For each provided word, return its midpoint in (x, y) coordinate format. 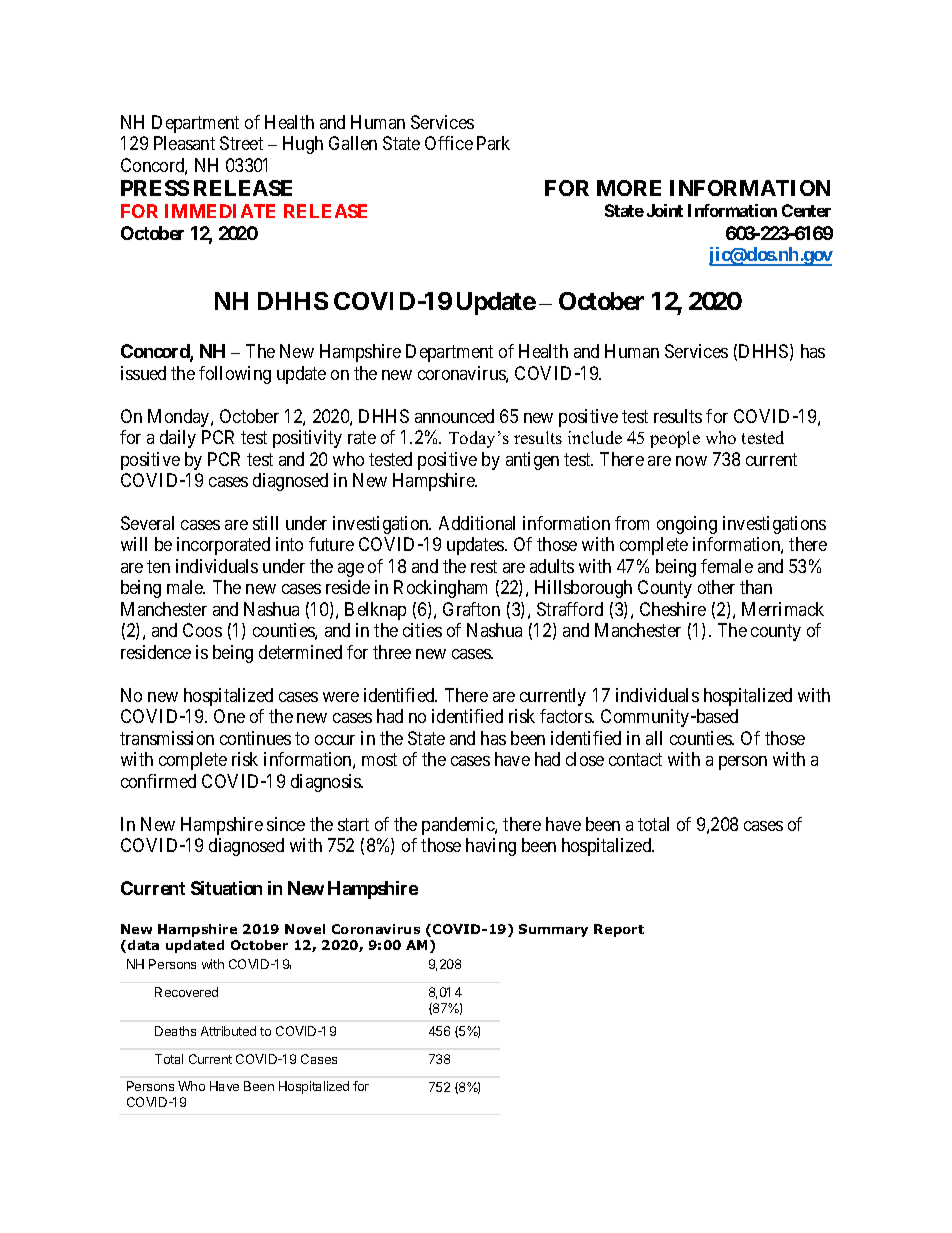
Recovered (186, 992)
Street (241, 143)
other (716, 587)
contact (635, 760)
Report (619, 930)
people (675, 439)
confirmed (158, 781)
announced (454, 416)
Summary (553, 930)
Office (449, 143)
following (235, 375)
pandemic (459, 826)
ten (158, 566)
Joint (665, 210)
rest (484, 566)
